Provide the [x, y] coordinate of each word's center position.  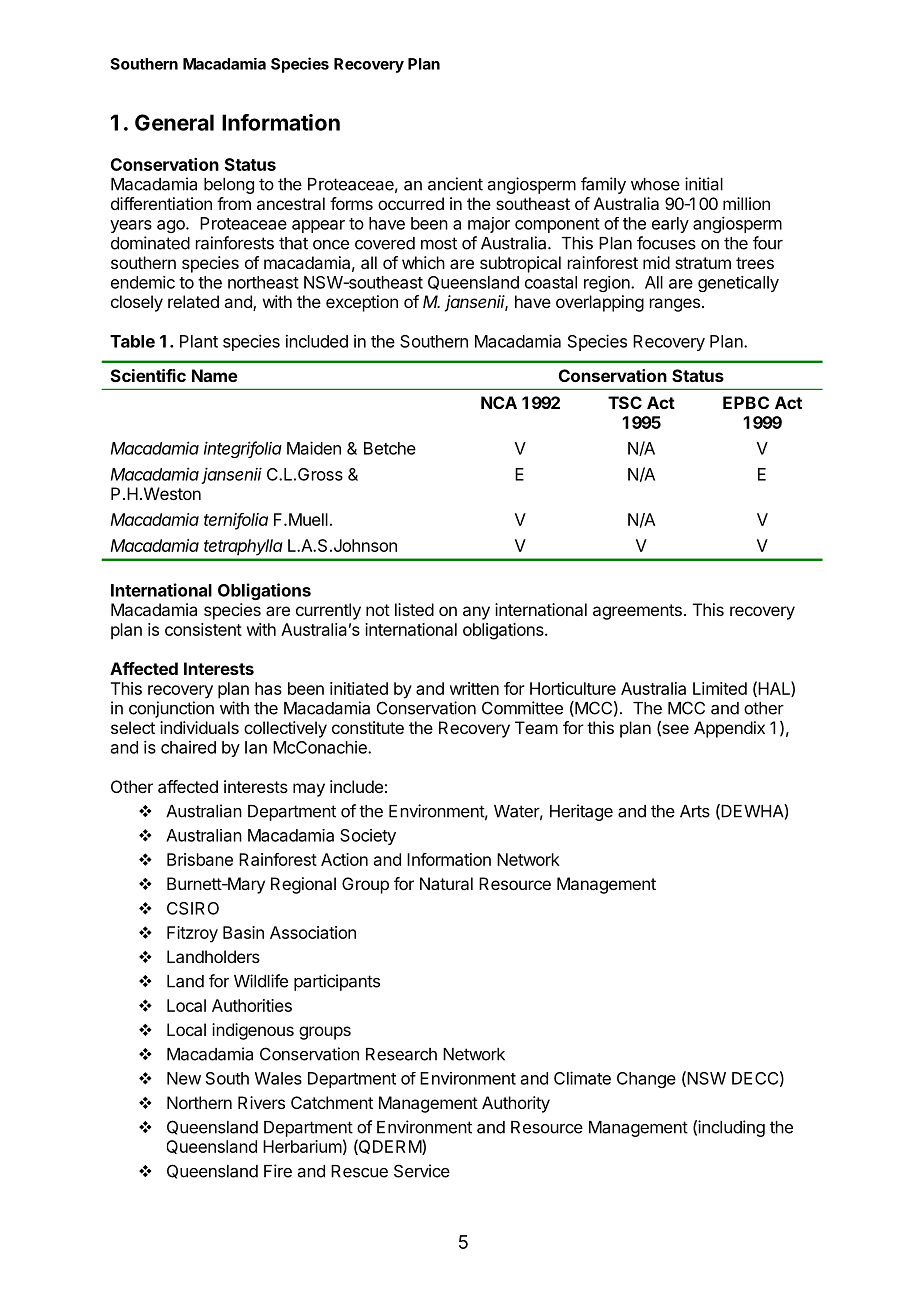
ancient [455, 184]
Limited [720, 688]
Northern [199, 1102]
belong [229, 186]
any [476, 613]
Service [422, 1171]
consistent [203, 629]
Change [646, 1080]
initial [704, 184]
